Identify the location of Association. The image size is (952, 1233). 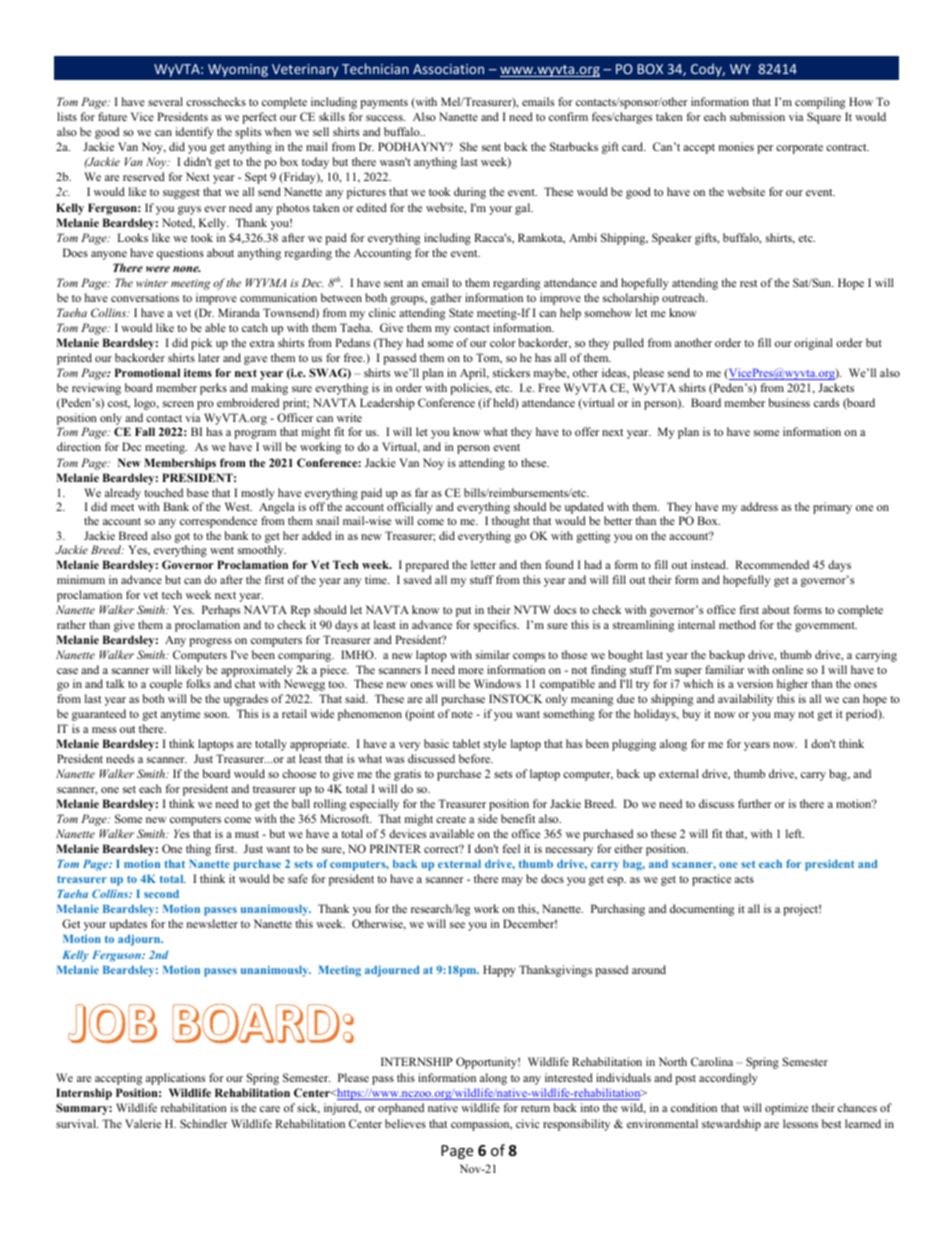
(448, 69).
